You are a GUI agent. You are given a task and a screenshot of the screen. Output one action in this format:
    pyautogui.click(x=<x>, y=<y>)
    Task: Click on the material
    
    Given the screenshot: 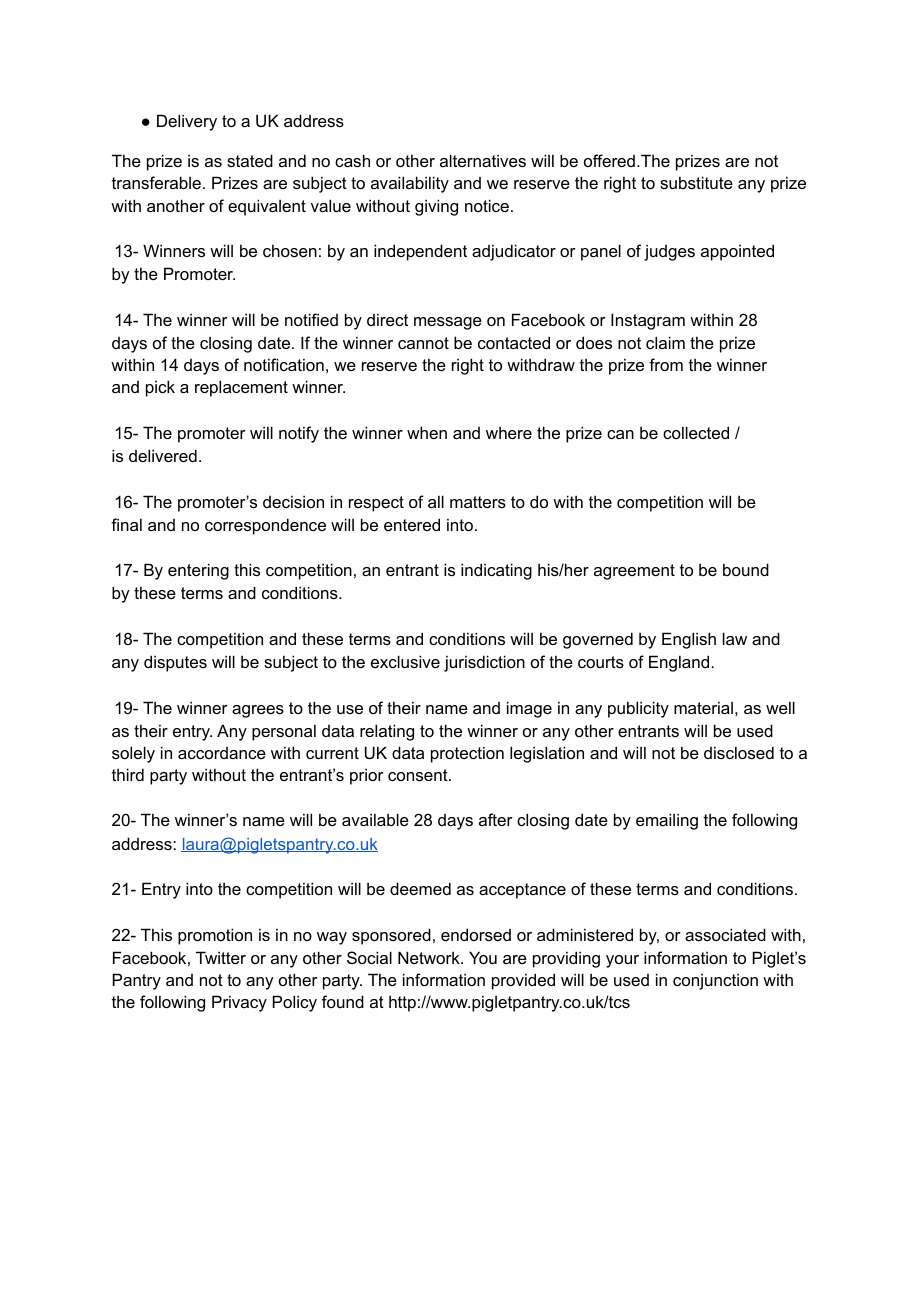 What is the action you would take?
    pyautogui.click(x=703, y=707)
